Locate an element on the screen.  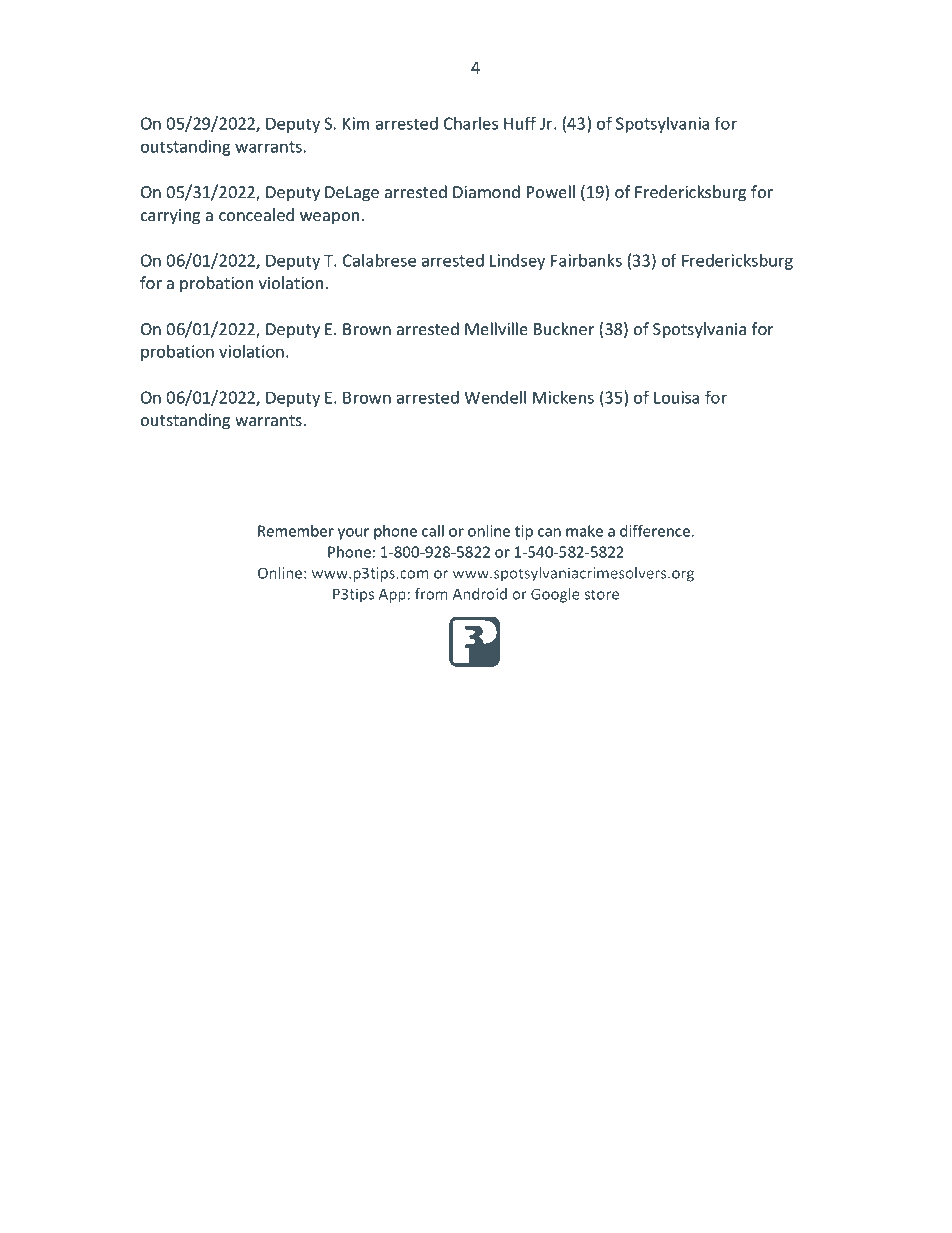
from is located at coordinates (431, 594).
